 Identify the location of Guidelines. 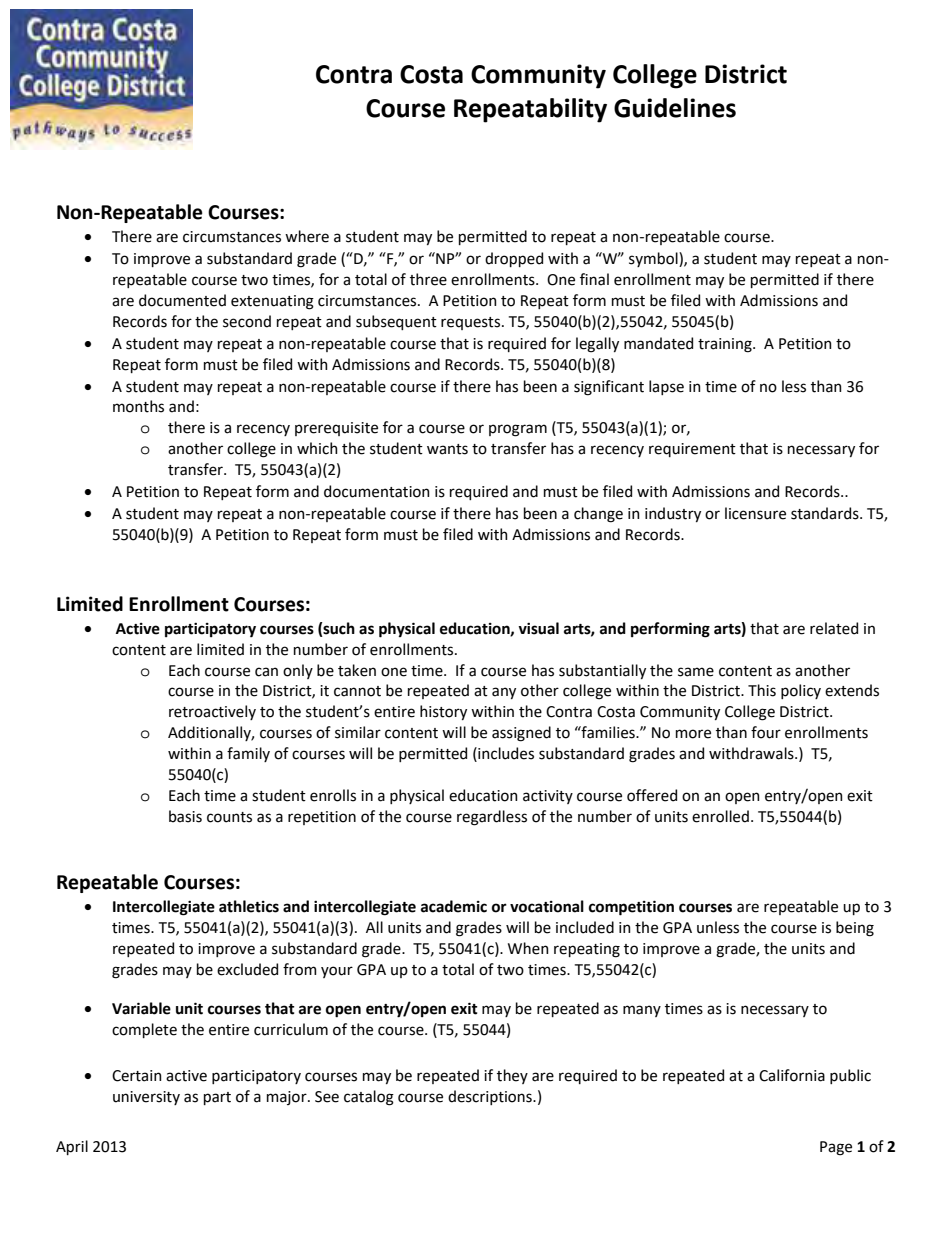
(675, 108).
